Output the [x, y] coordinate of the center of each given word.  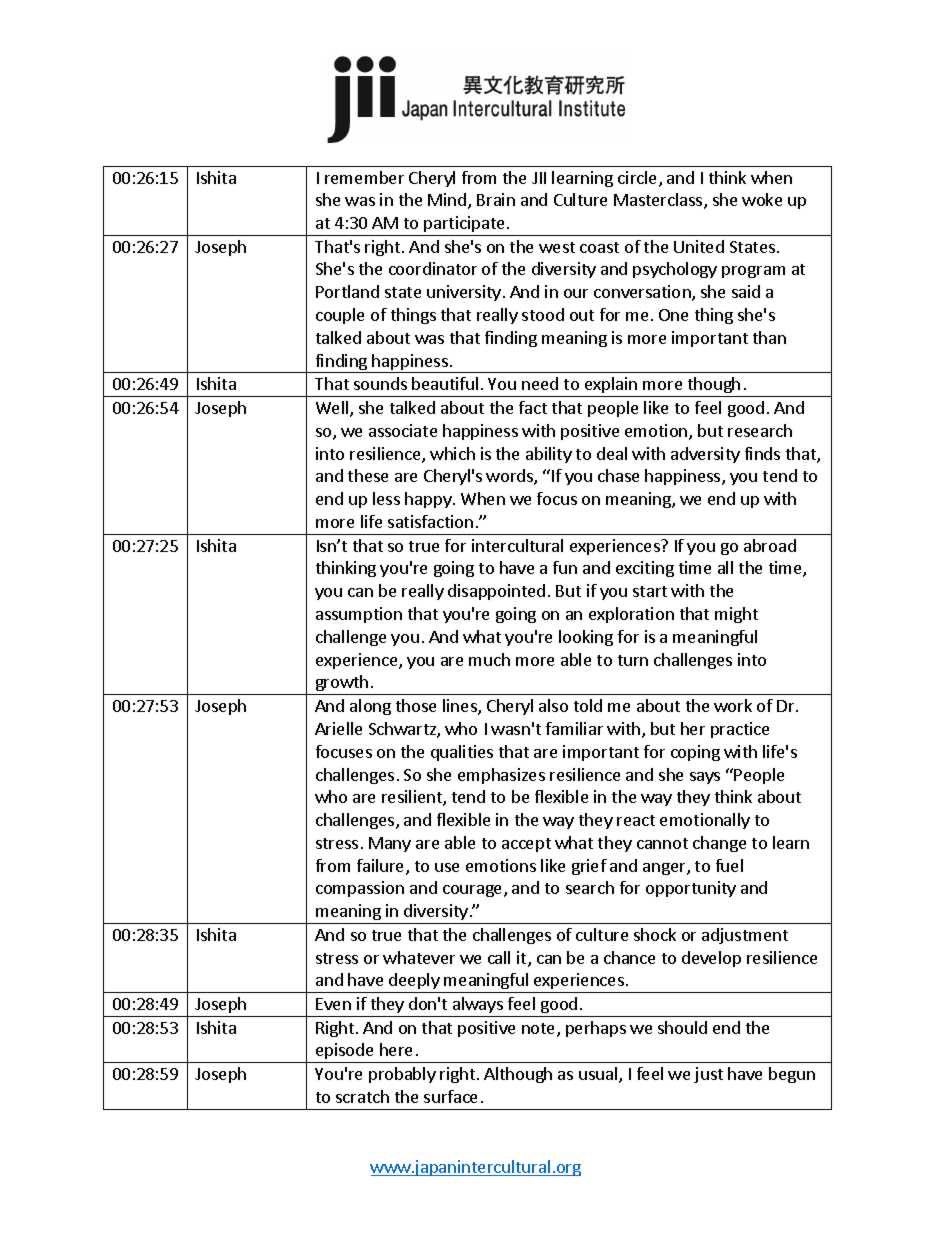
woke [762, 199]
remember [364, 177]
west [557, 247]
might [736, 615]
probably [402, 1075]
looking [586, 638]
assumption [359, 615]
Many [390, 844]
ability [549, 455]
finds [762, 453]
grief [589, 867]
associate [403, 430]
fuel [729, 865]
